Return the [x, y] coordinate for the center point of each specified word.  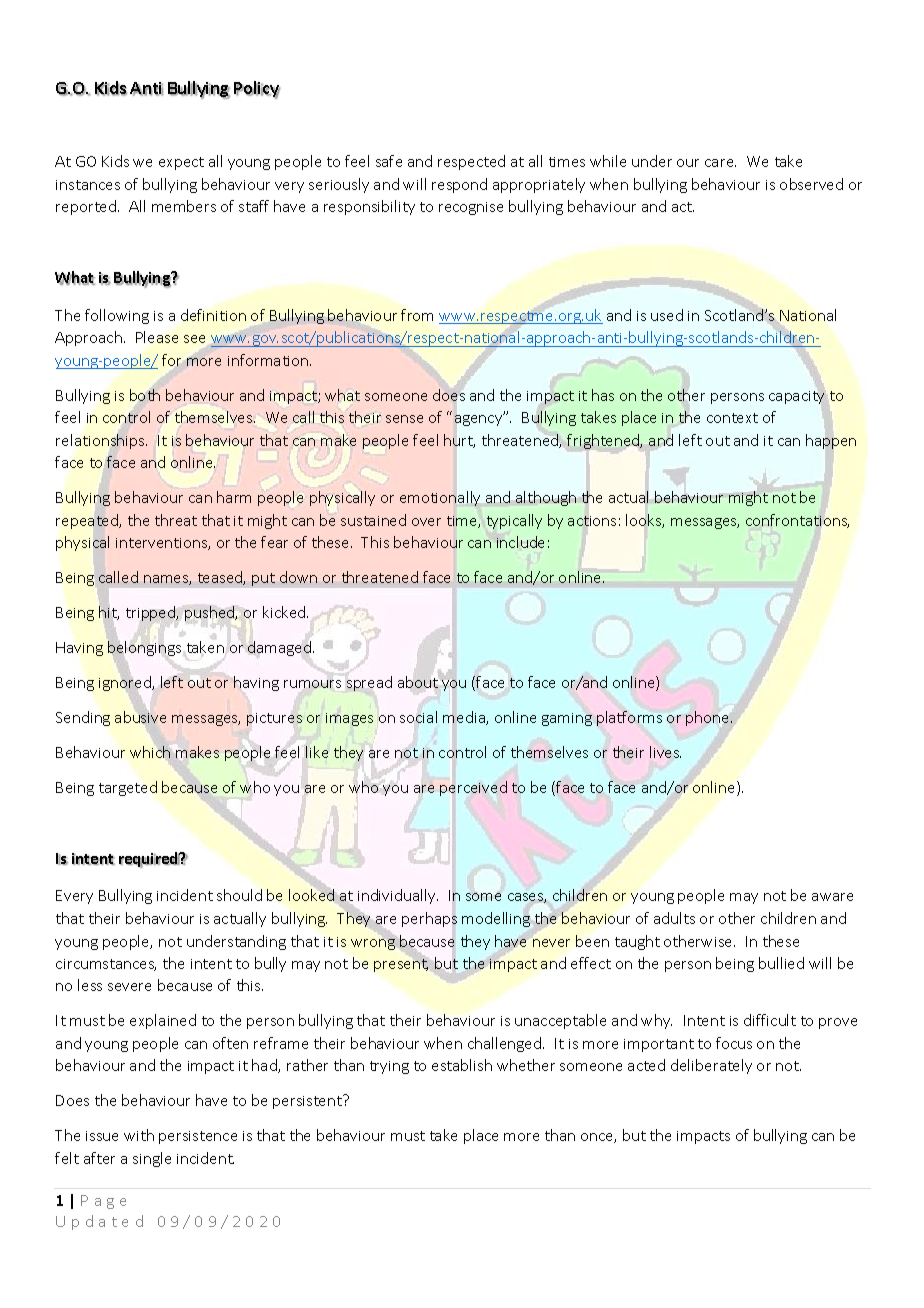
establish [462, 1065]
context [732, 418]
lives [665, 752]
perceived [473, 788]
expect [181, 163]
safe [389, 161]
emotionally [440, 498]
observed [811, 184]
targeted [128, 788]
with [139, 1135]
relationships [101, 441]
